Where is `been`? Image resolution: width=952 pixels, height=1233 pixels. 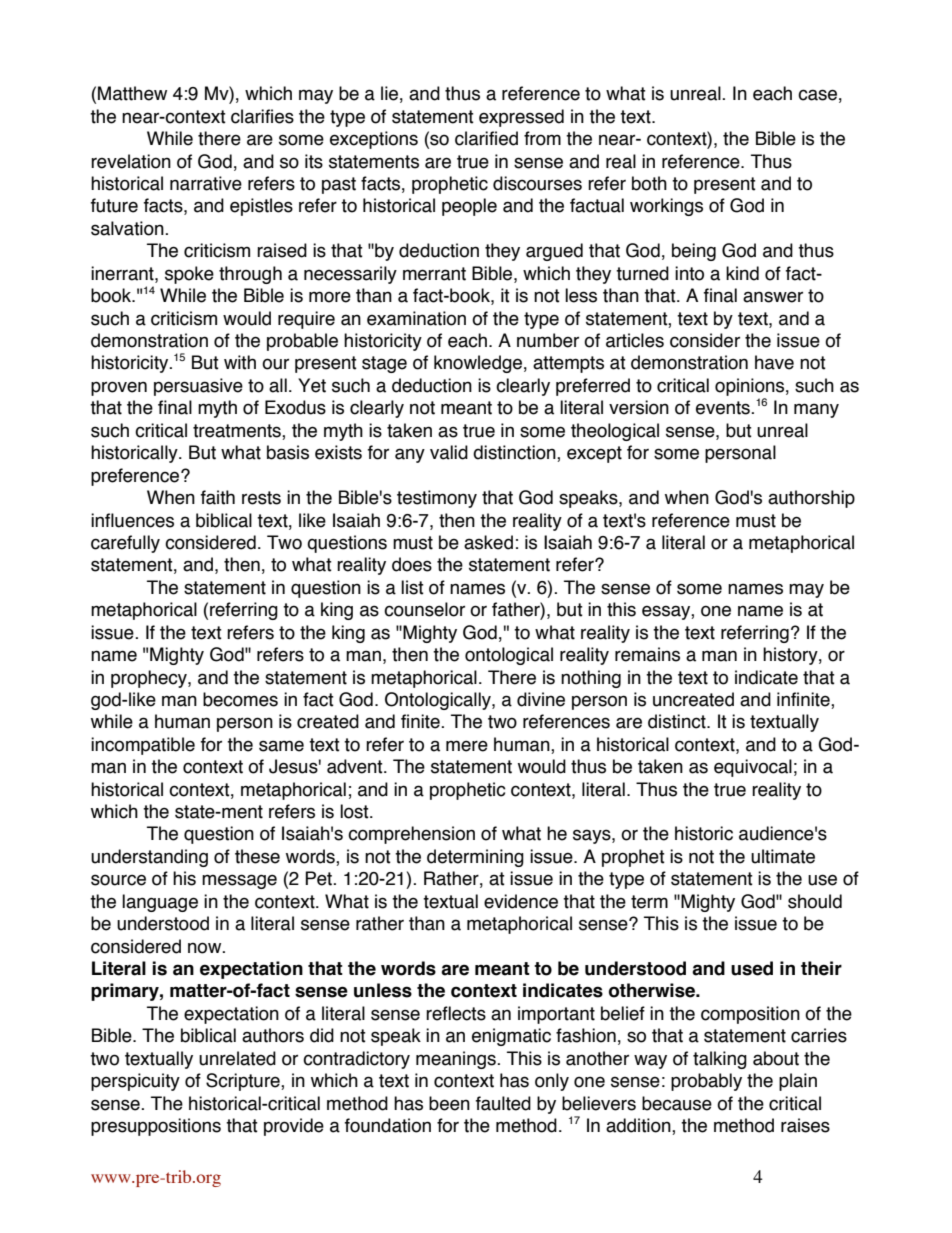 been is located at coordinates (449, 1103).
